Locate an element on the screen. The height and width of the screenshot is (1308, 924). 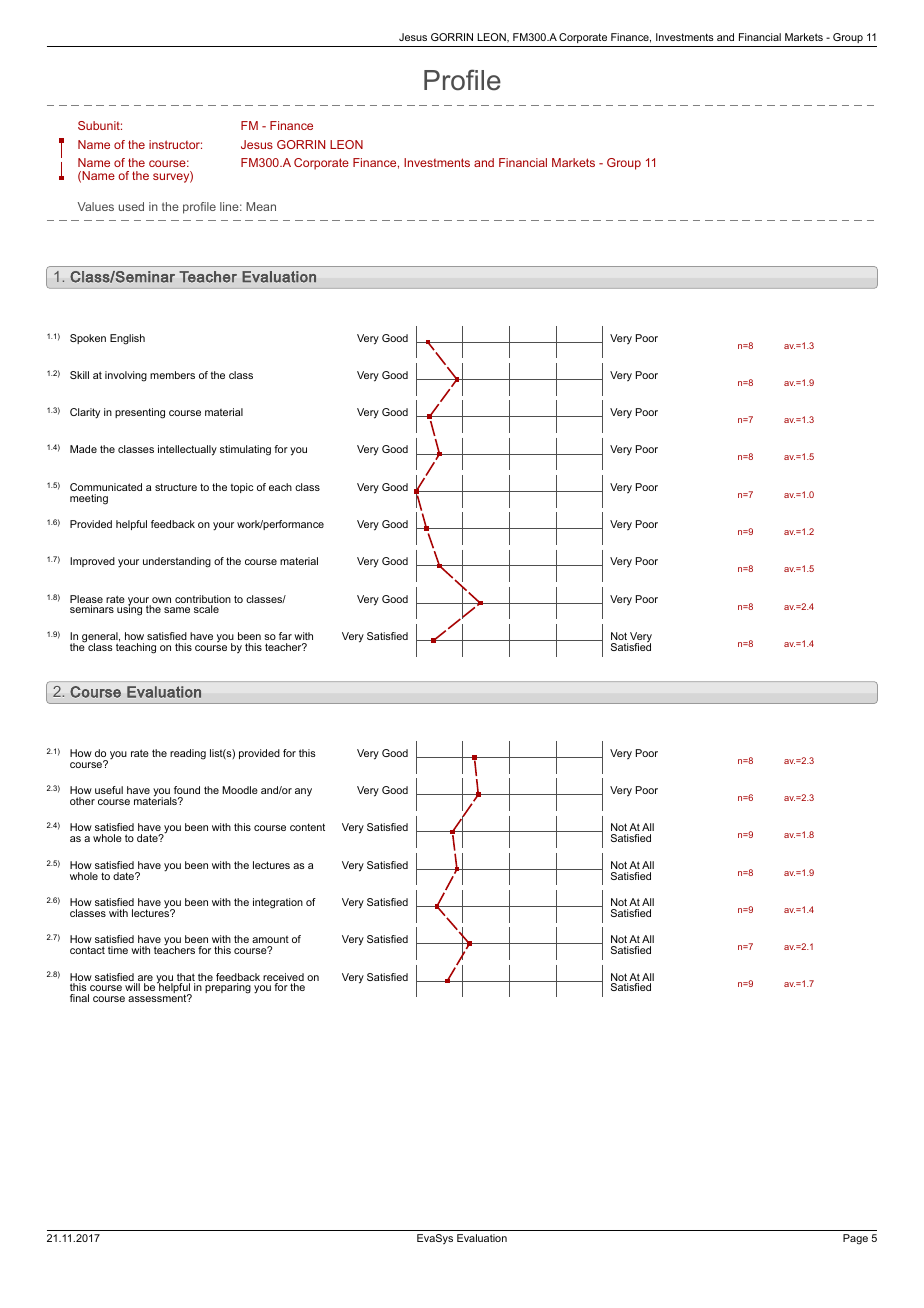
final is located at coordinates (79, 998).
